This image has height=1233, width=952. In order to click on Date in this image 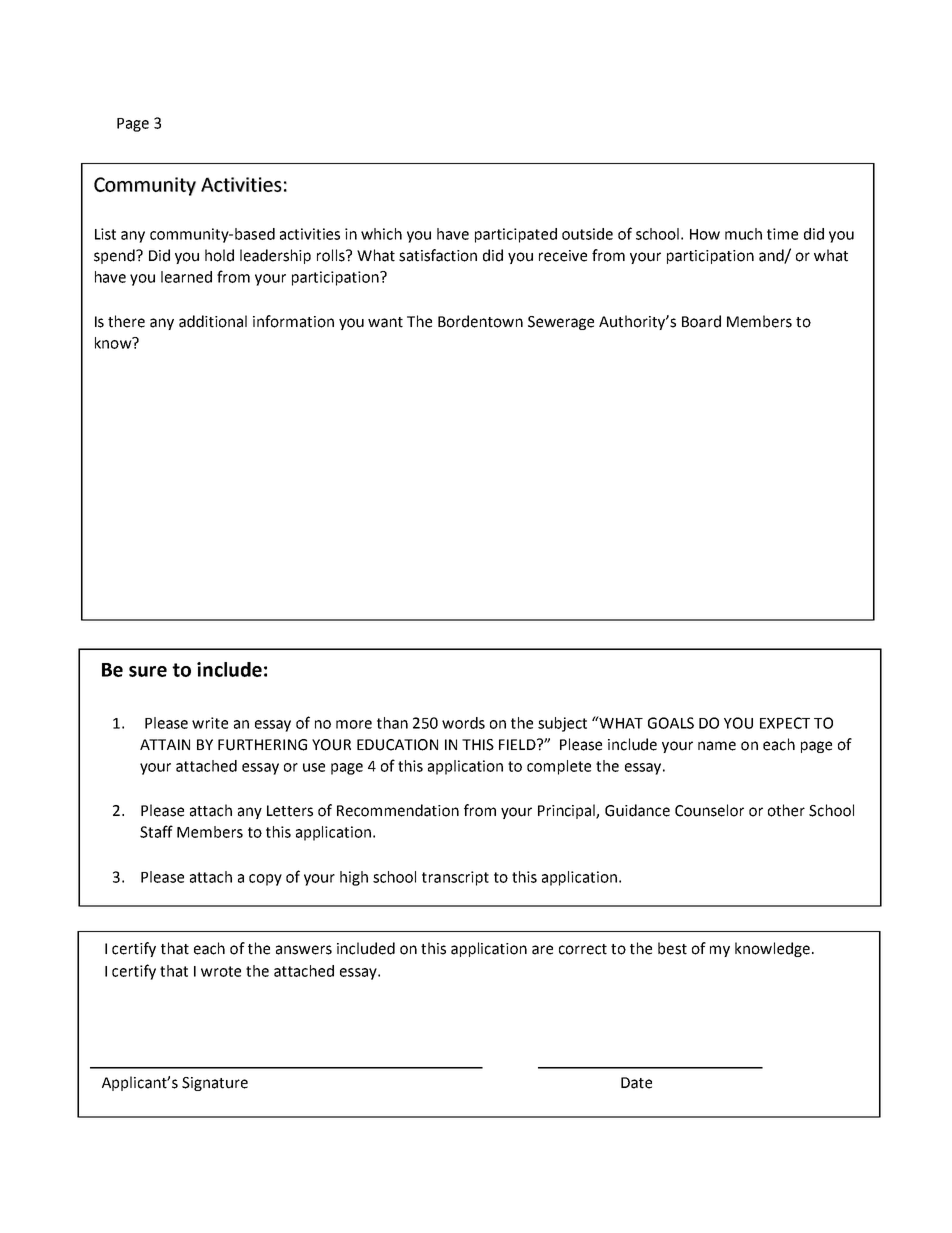, I will do `click(636, 1083)`.
